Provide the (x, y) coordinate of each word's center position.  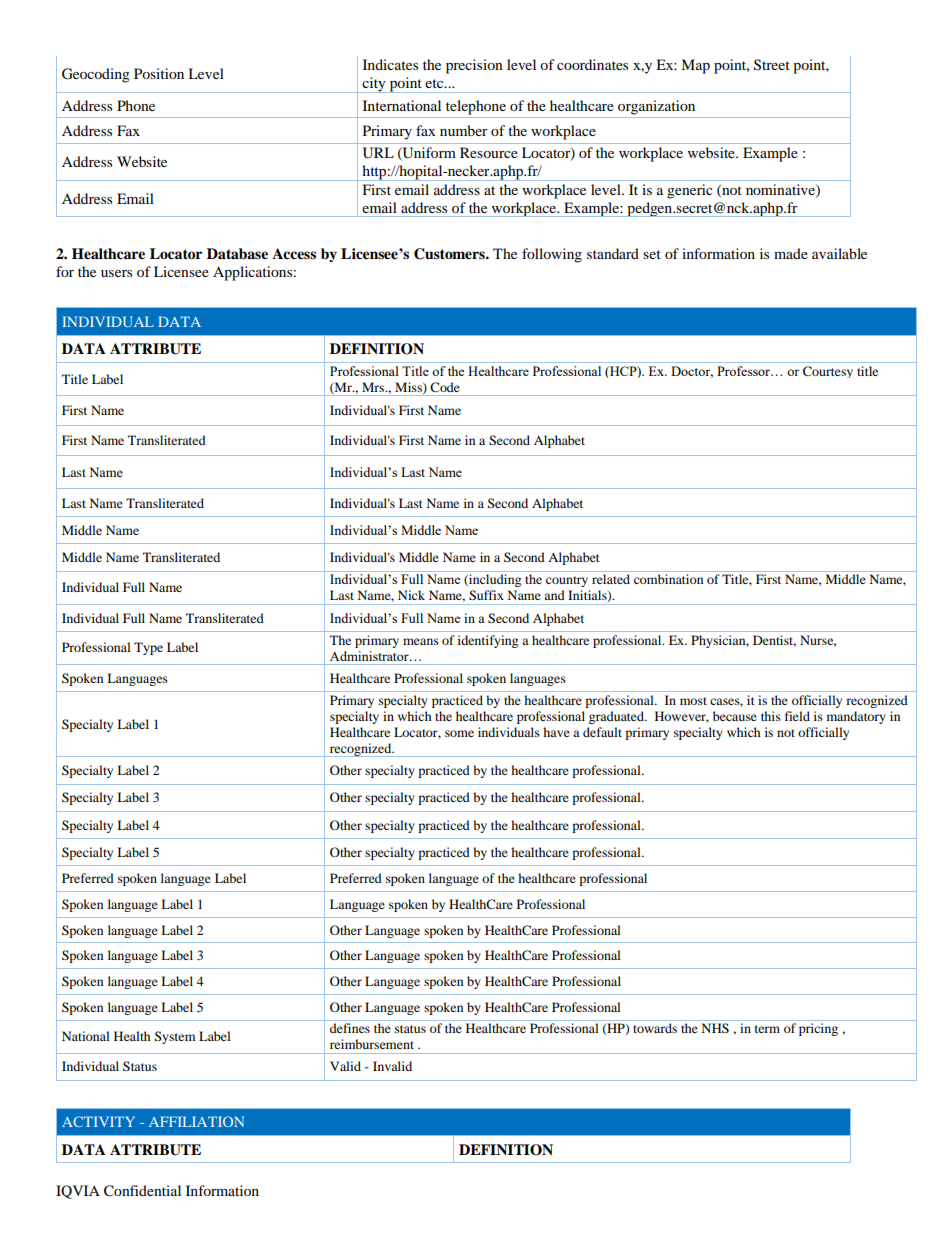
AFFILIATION (196, 1121)
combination (668, 579)
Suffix (486, 595)
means (421, 641)
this (771, 716)
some (459, 733)
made (791, 253)
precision (474, 66)
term (767, 1029)
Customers (450, 254)
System (175, 1037)
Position (159, 73)
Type (148, 648)
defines (350, 1028)
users (116, 273)
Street (772, 65)
